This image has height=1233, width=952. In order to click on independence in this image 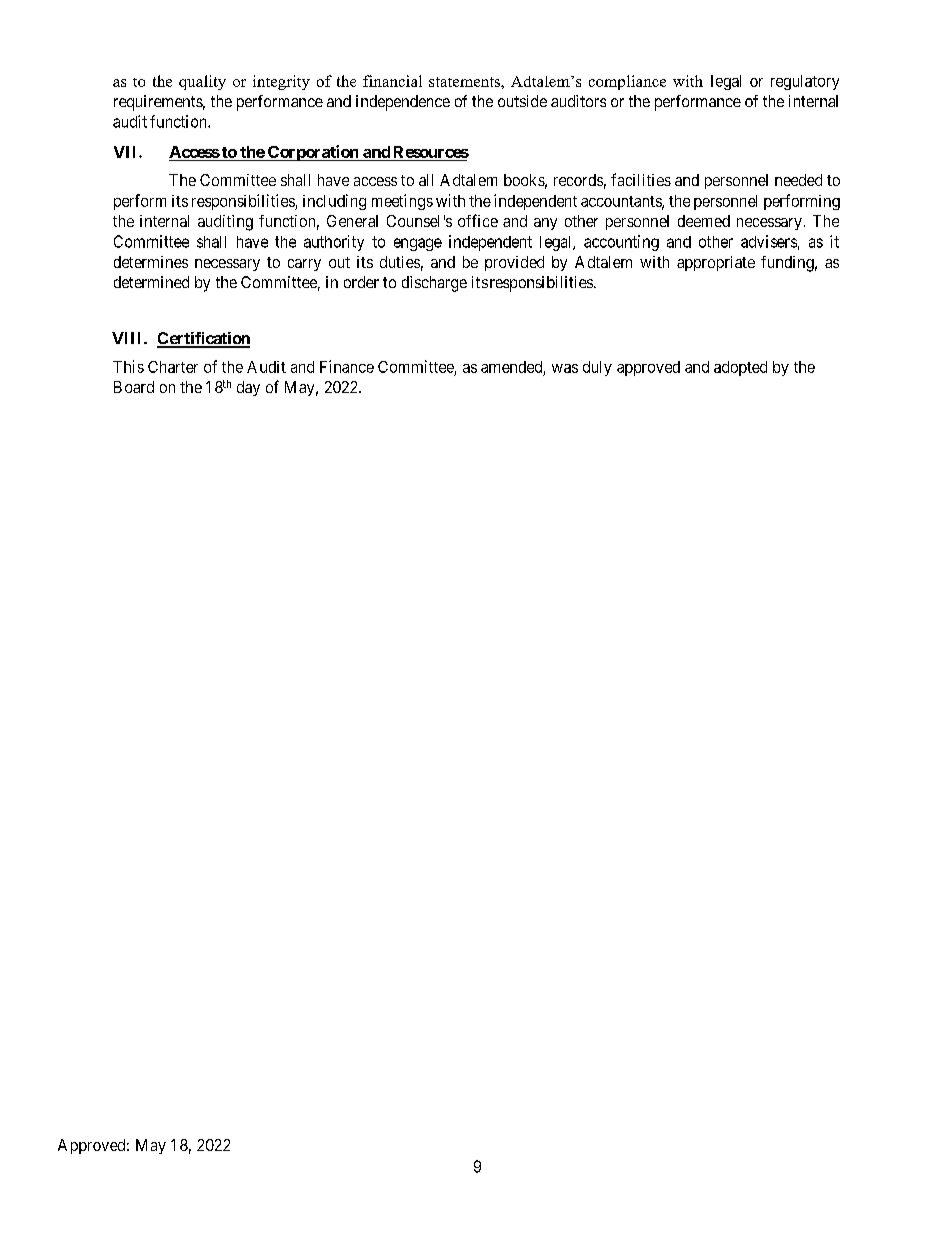, I will do `click(403, 103)`.
